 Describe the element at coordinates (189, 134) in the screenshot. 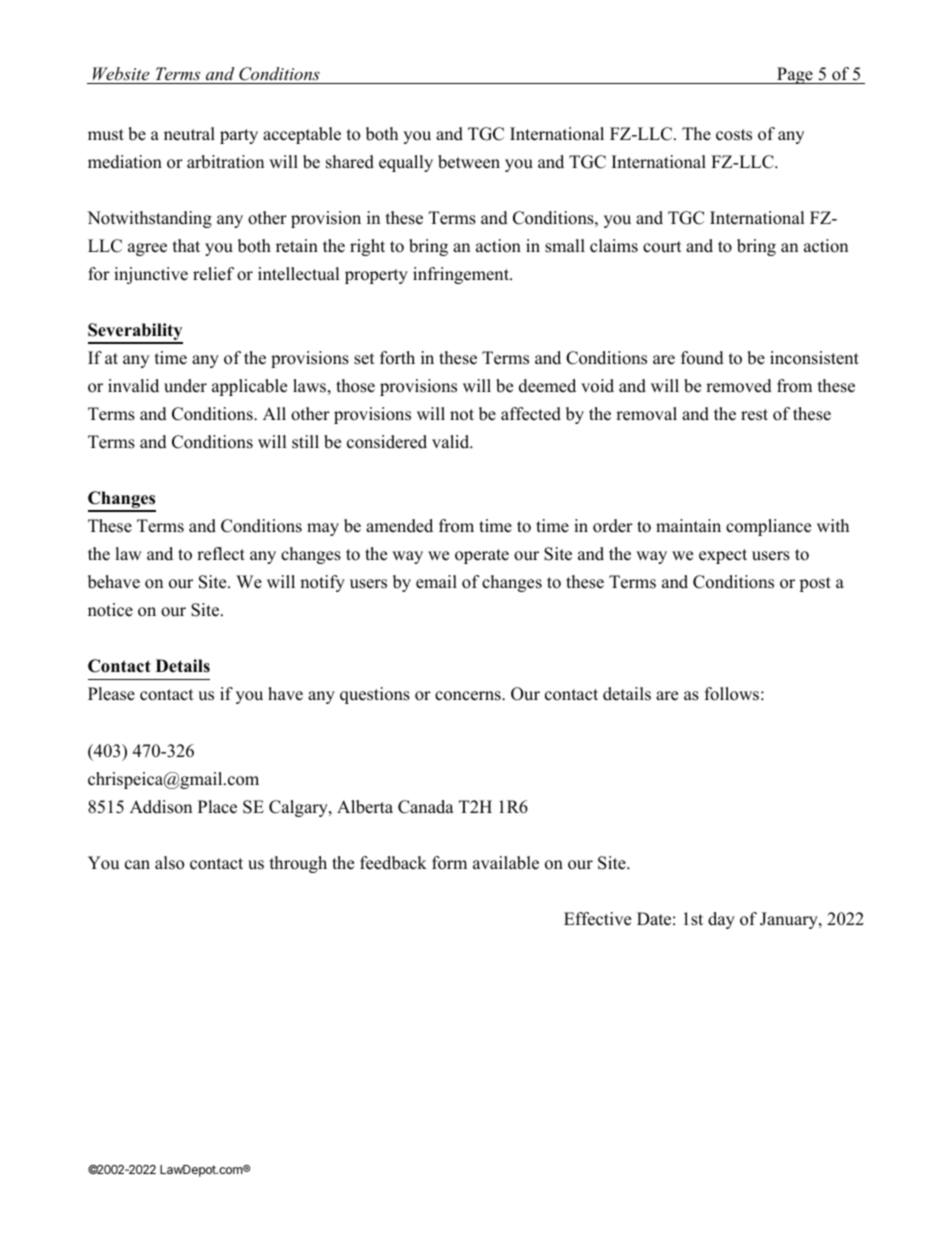

I see `neutral` at that location.
